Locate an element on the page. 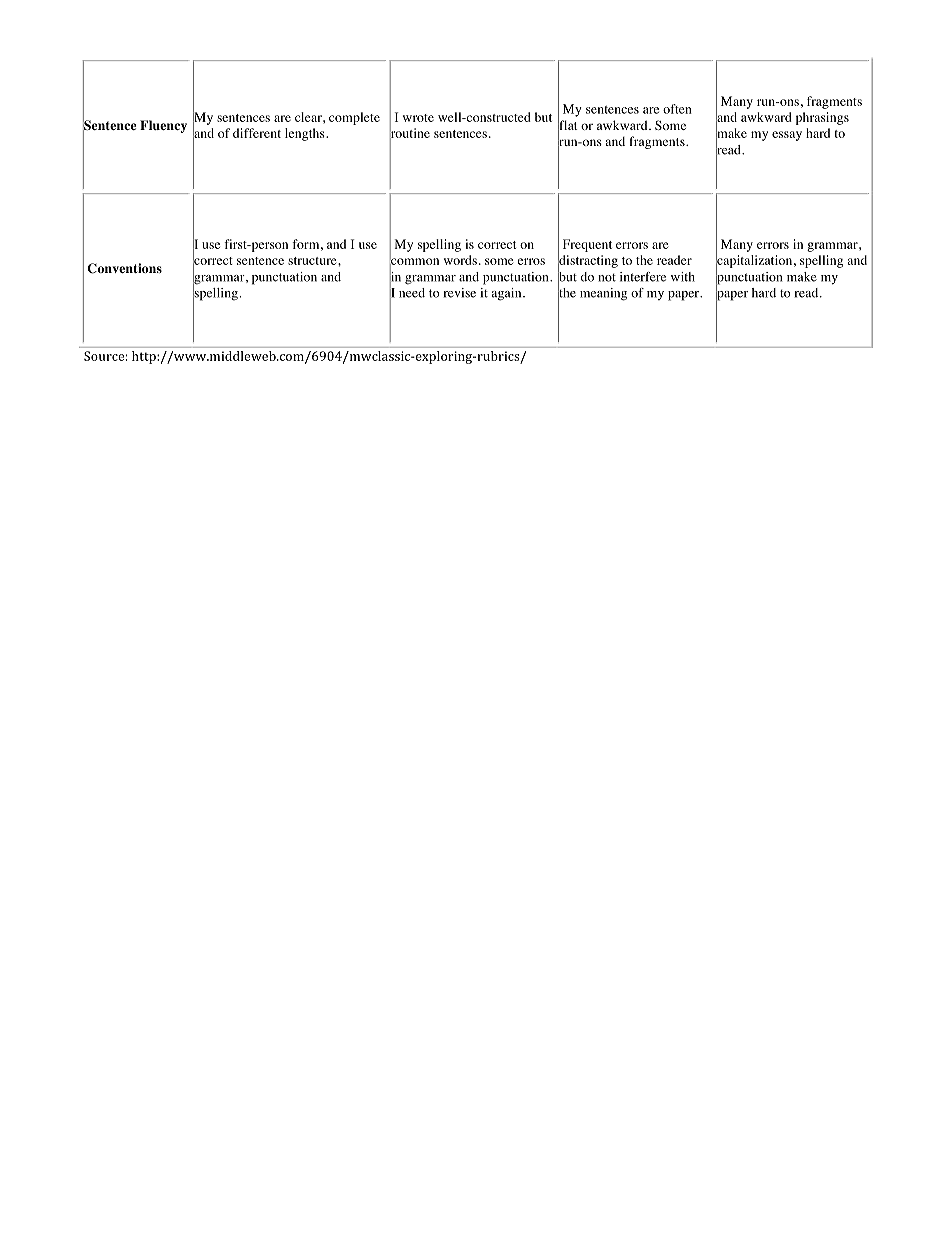  distracting is located at coordinates (588, 261).
